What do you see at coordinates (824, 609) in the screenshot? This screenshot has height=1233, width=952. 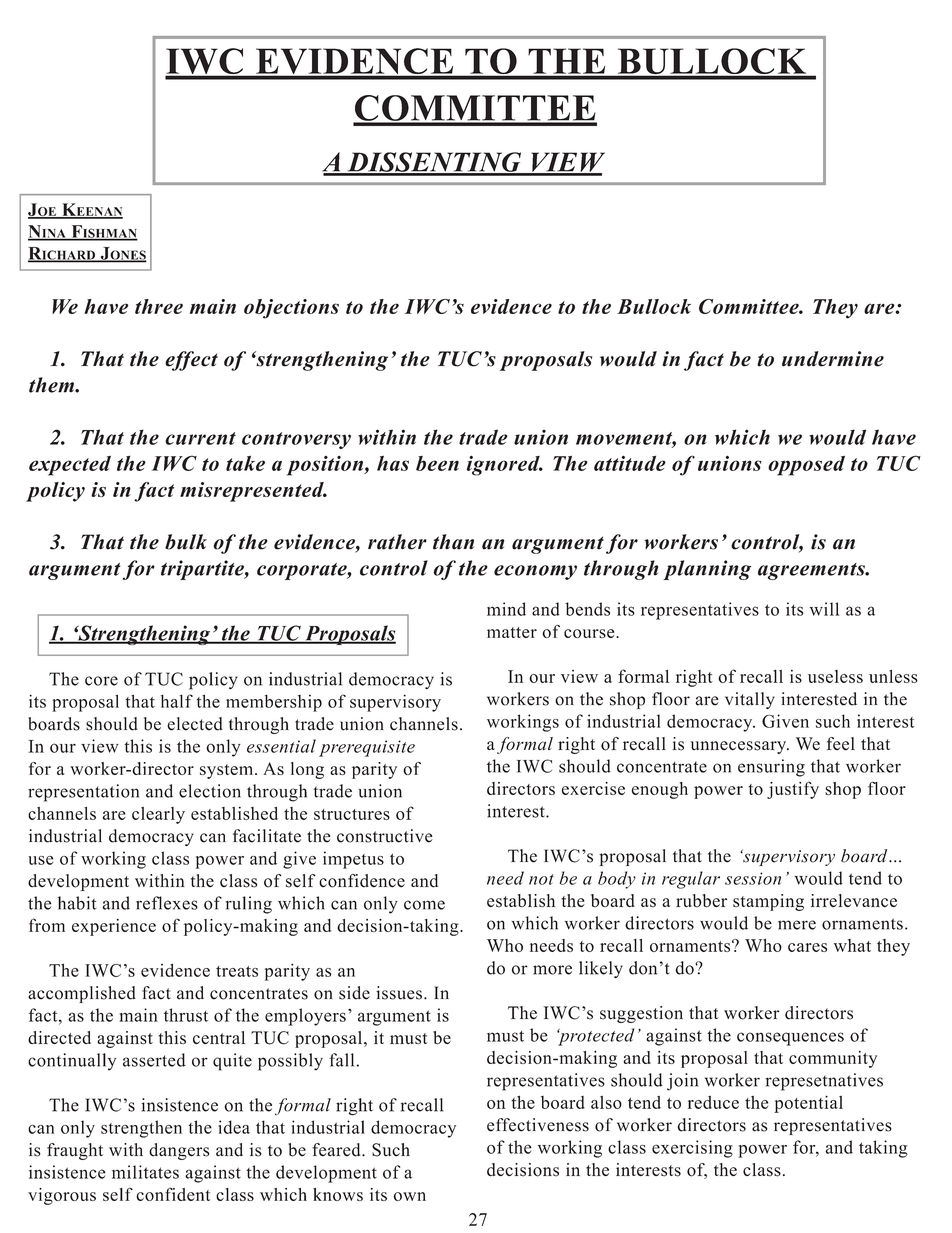 I see `will` at bounding box center [824, 609].
